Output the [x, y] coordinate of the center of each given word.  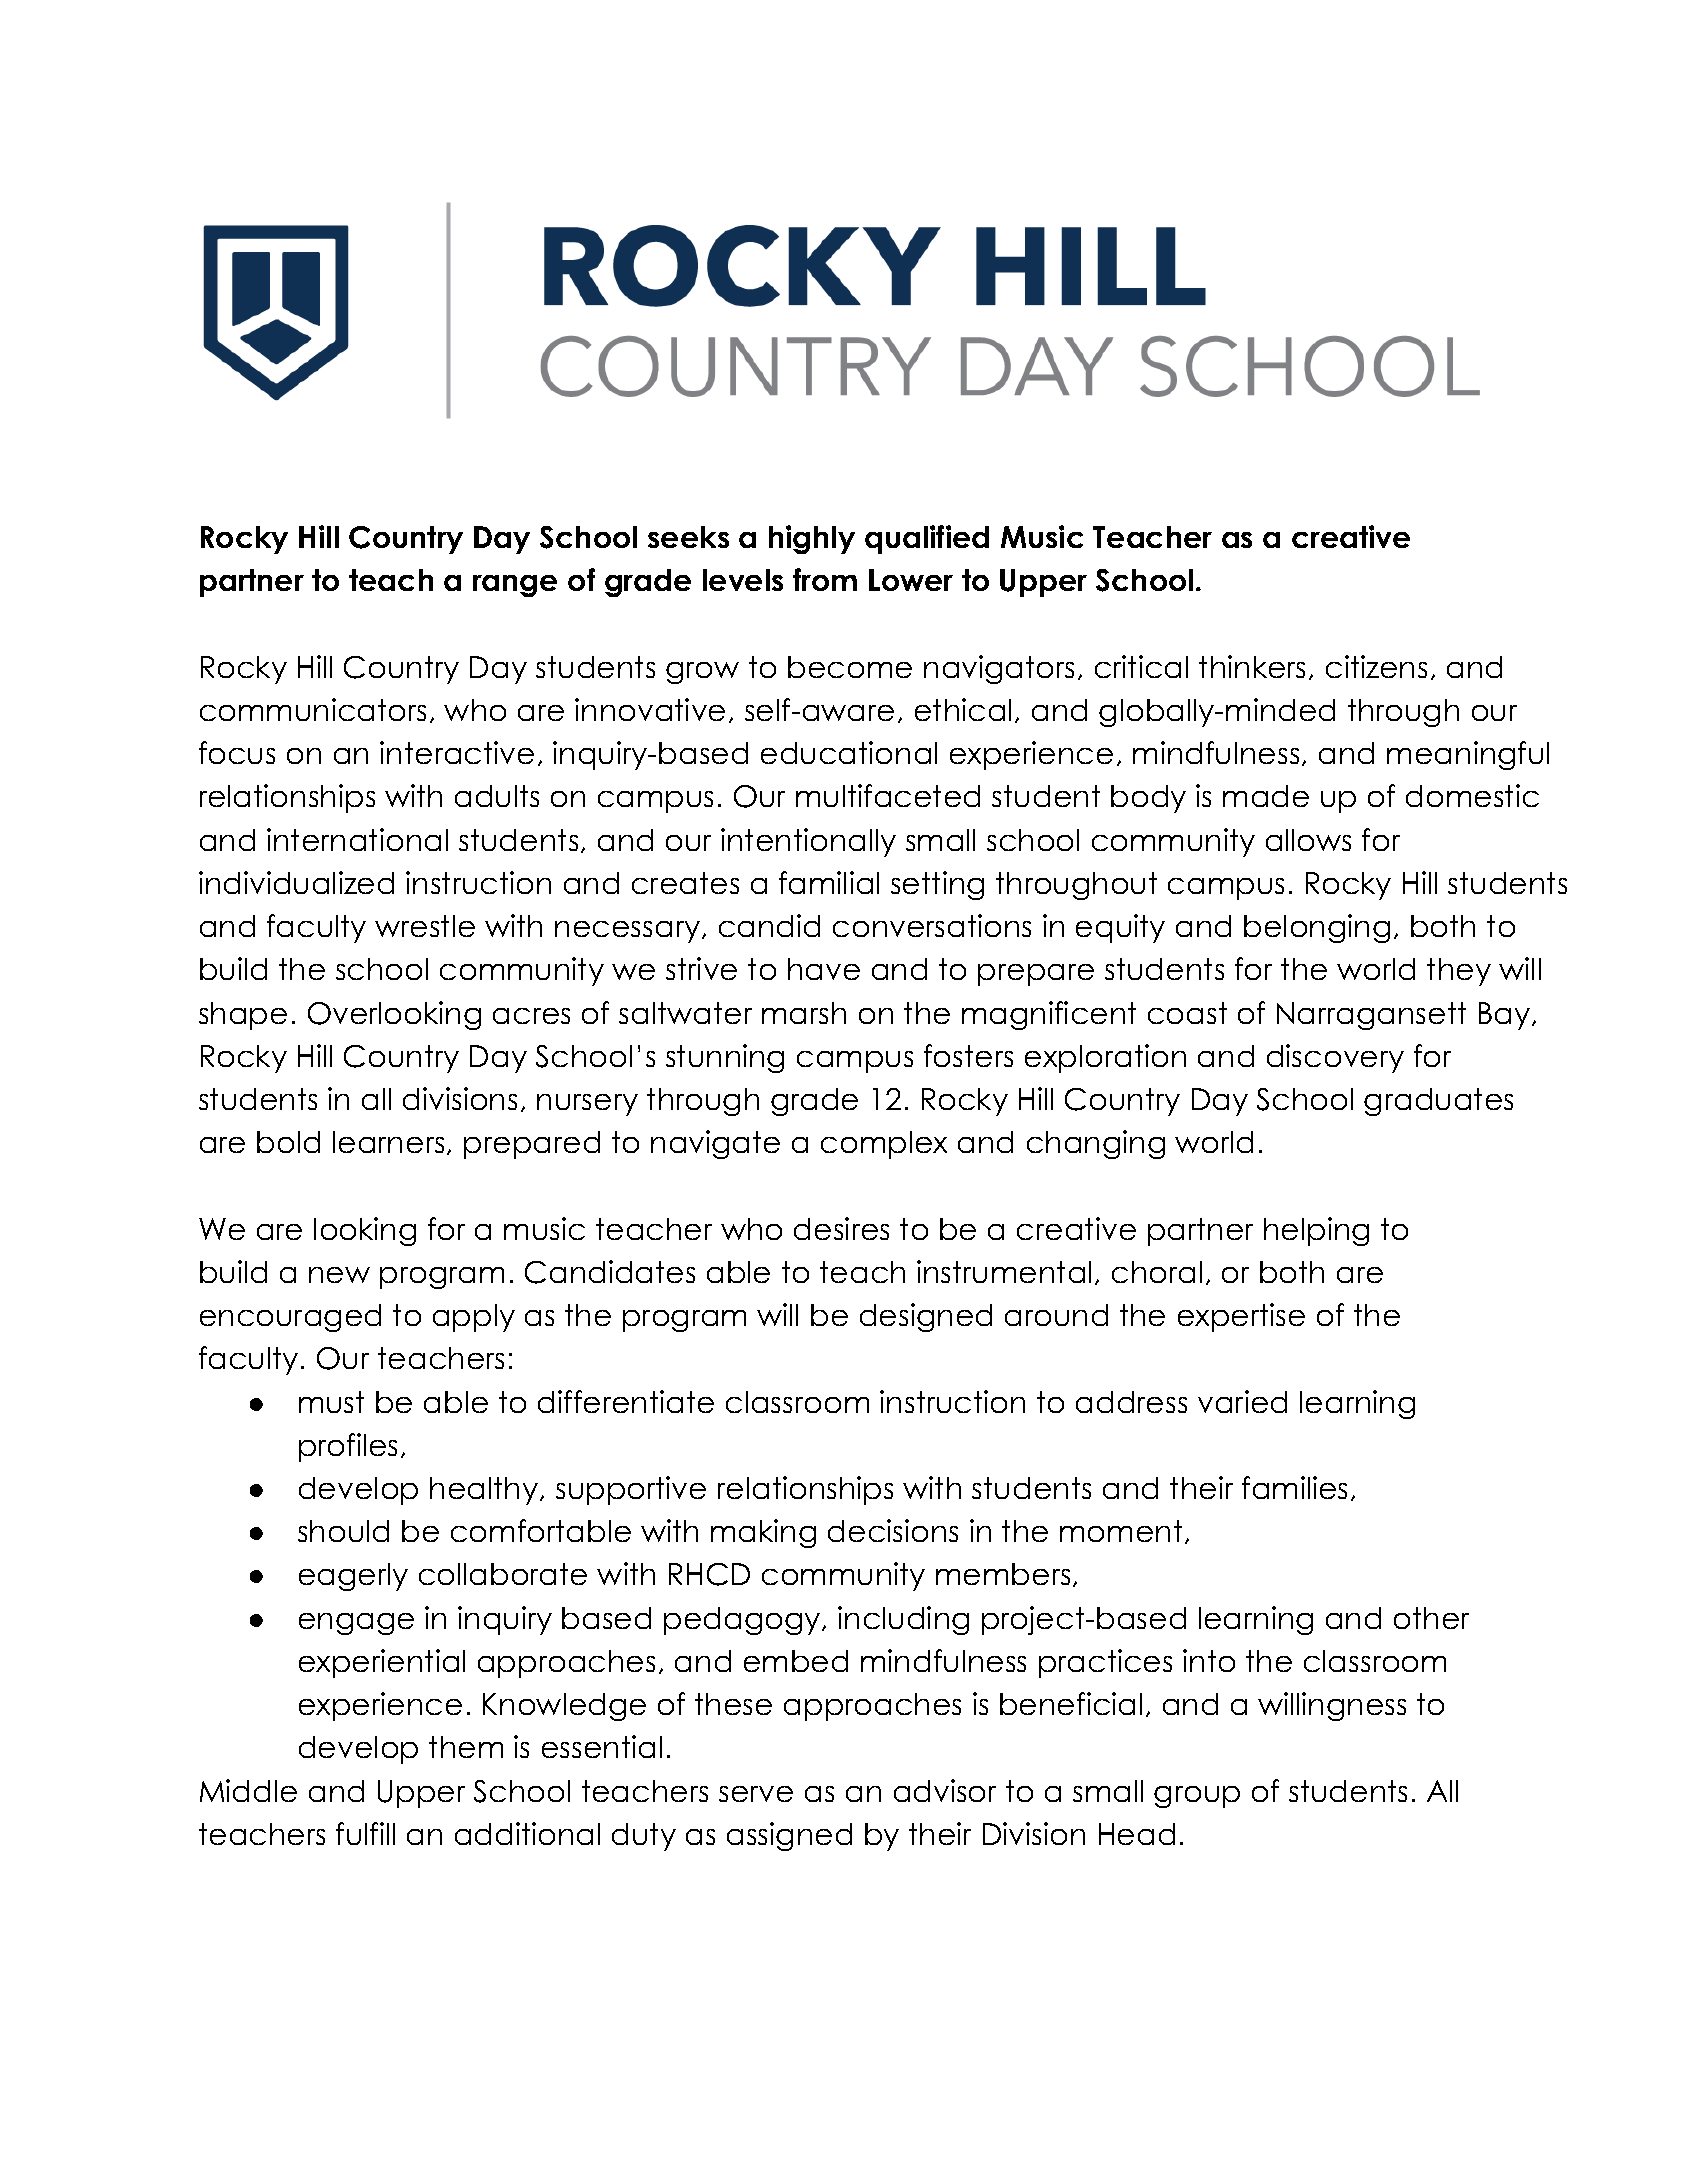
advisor [945, 1790]
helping [1316, 1231]
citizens [1376, 666]
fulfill [365, 1833]
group [1197, 1797]
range [515, 586]
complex [884, 1145]
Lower [911, 580]
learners [388, 1142]
